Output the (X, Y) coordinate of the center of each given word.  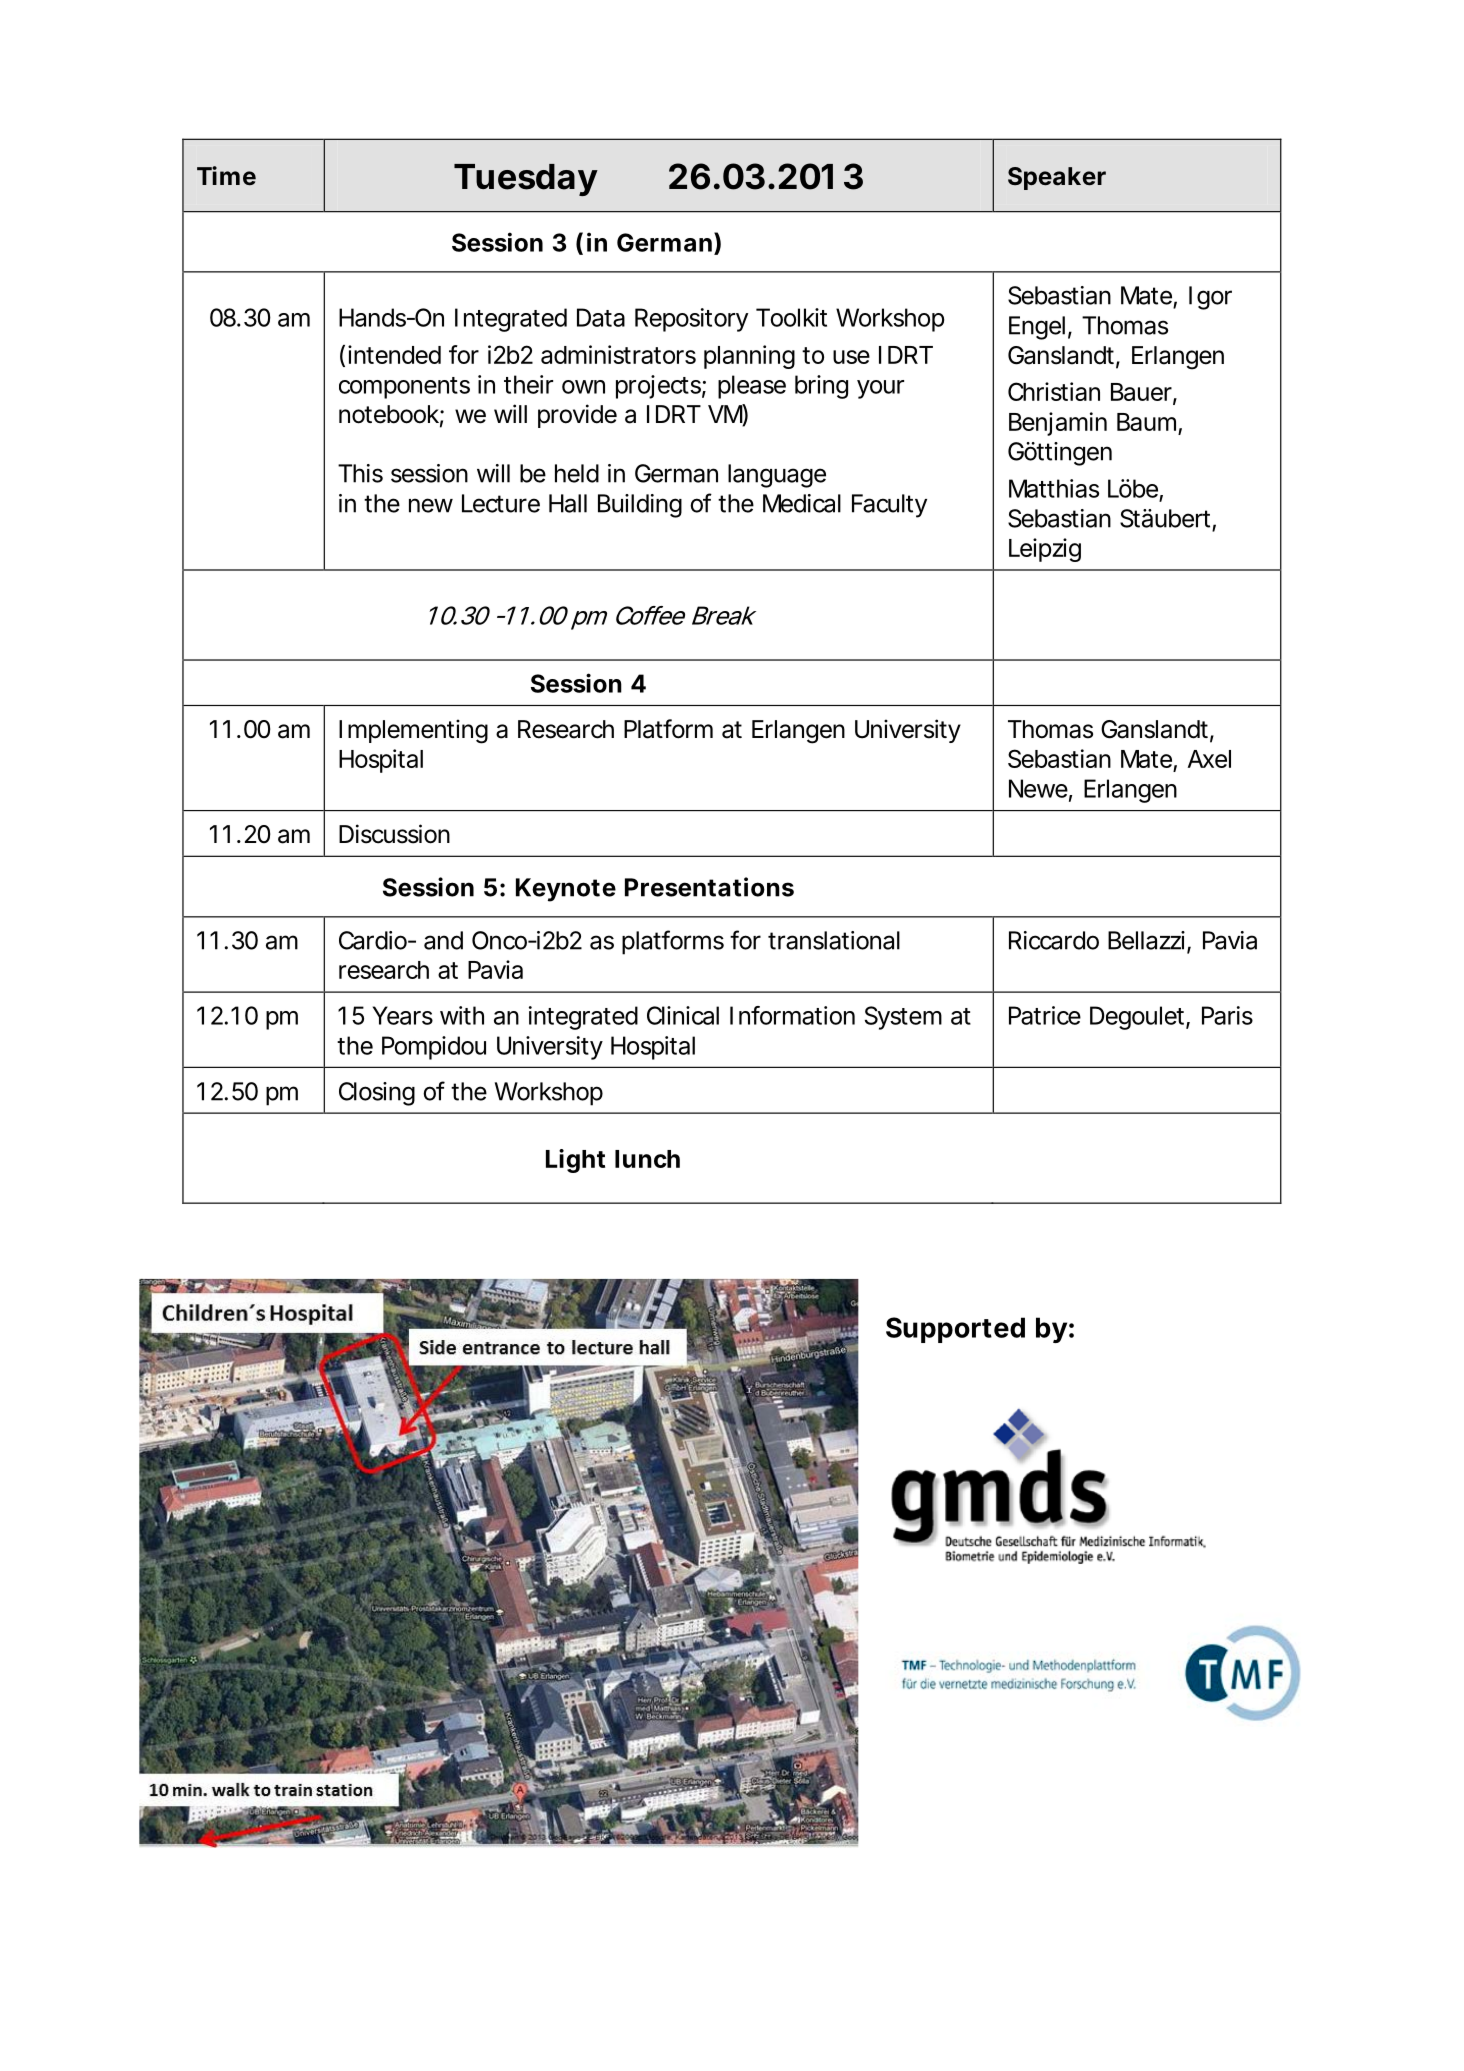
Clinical (683, 1015)
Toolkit (791, 317)
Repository (691, 320)
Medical (802, 503)
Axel (1209, 759)
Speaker (1057, 178)
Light (575, 1161)
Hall (568, 503)
